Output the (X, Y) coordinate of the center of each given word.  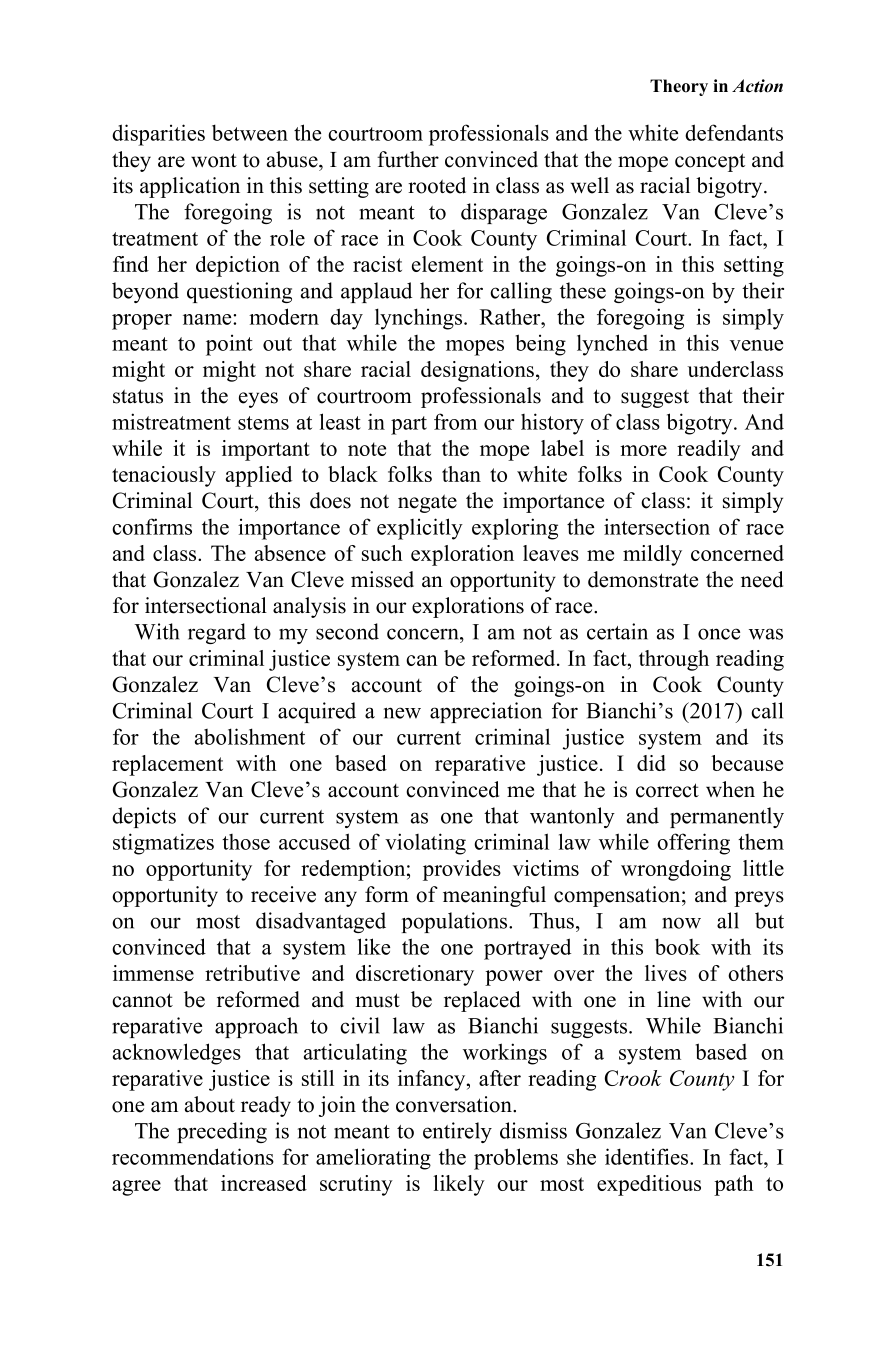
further (408, 159)
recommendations (193, 1156)
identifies (648, 1156)
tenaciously (164, 476)
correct (667, 790)
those (246, 842)
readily (709, 450)
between (250, 132)
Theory (679, 87)
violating (425, 844)
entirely (457, 1132)
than (461, 474)
